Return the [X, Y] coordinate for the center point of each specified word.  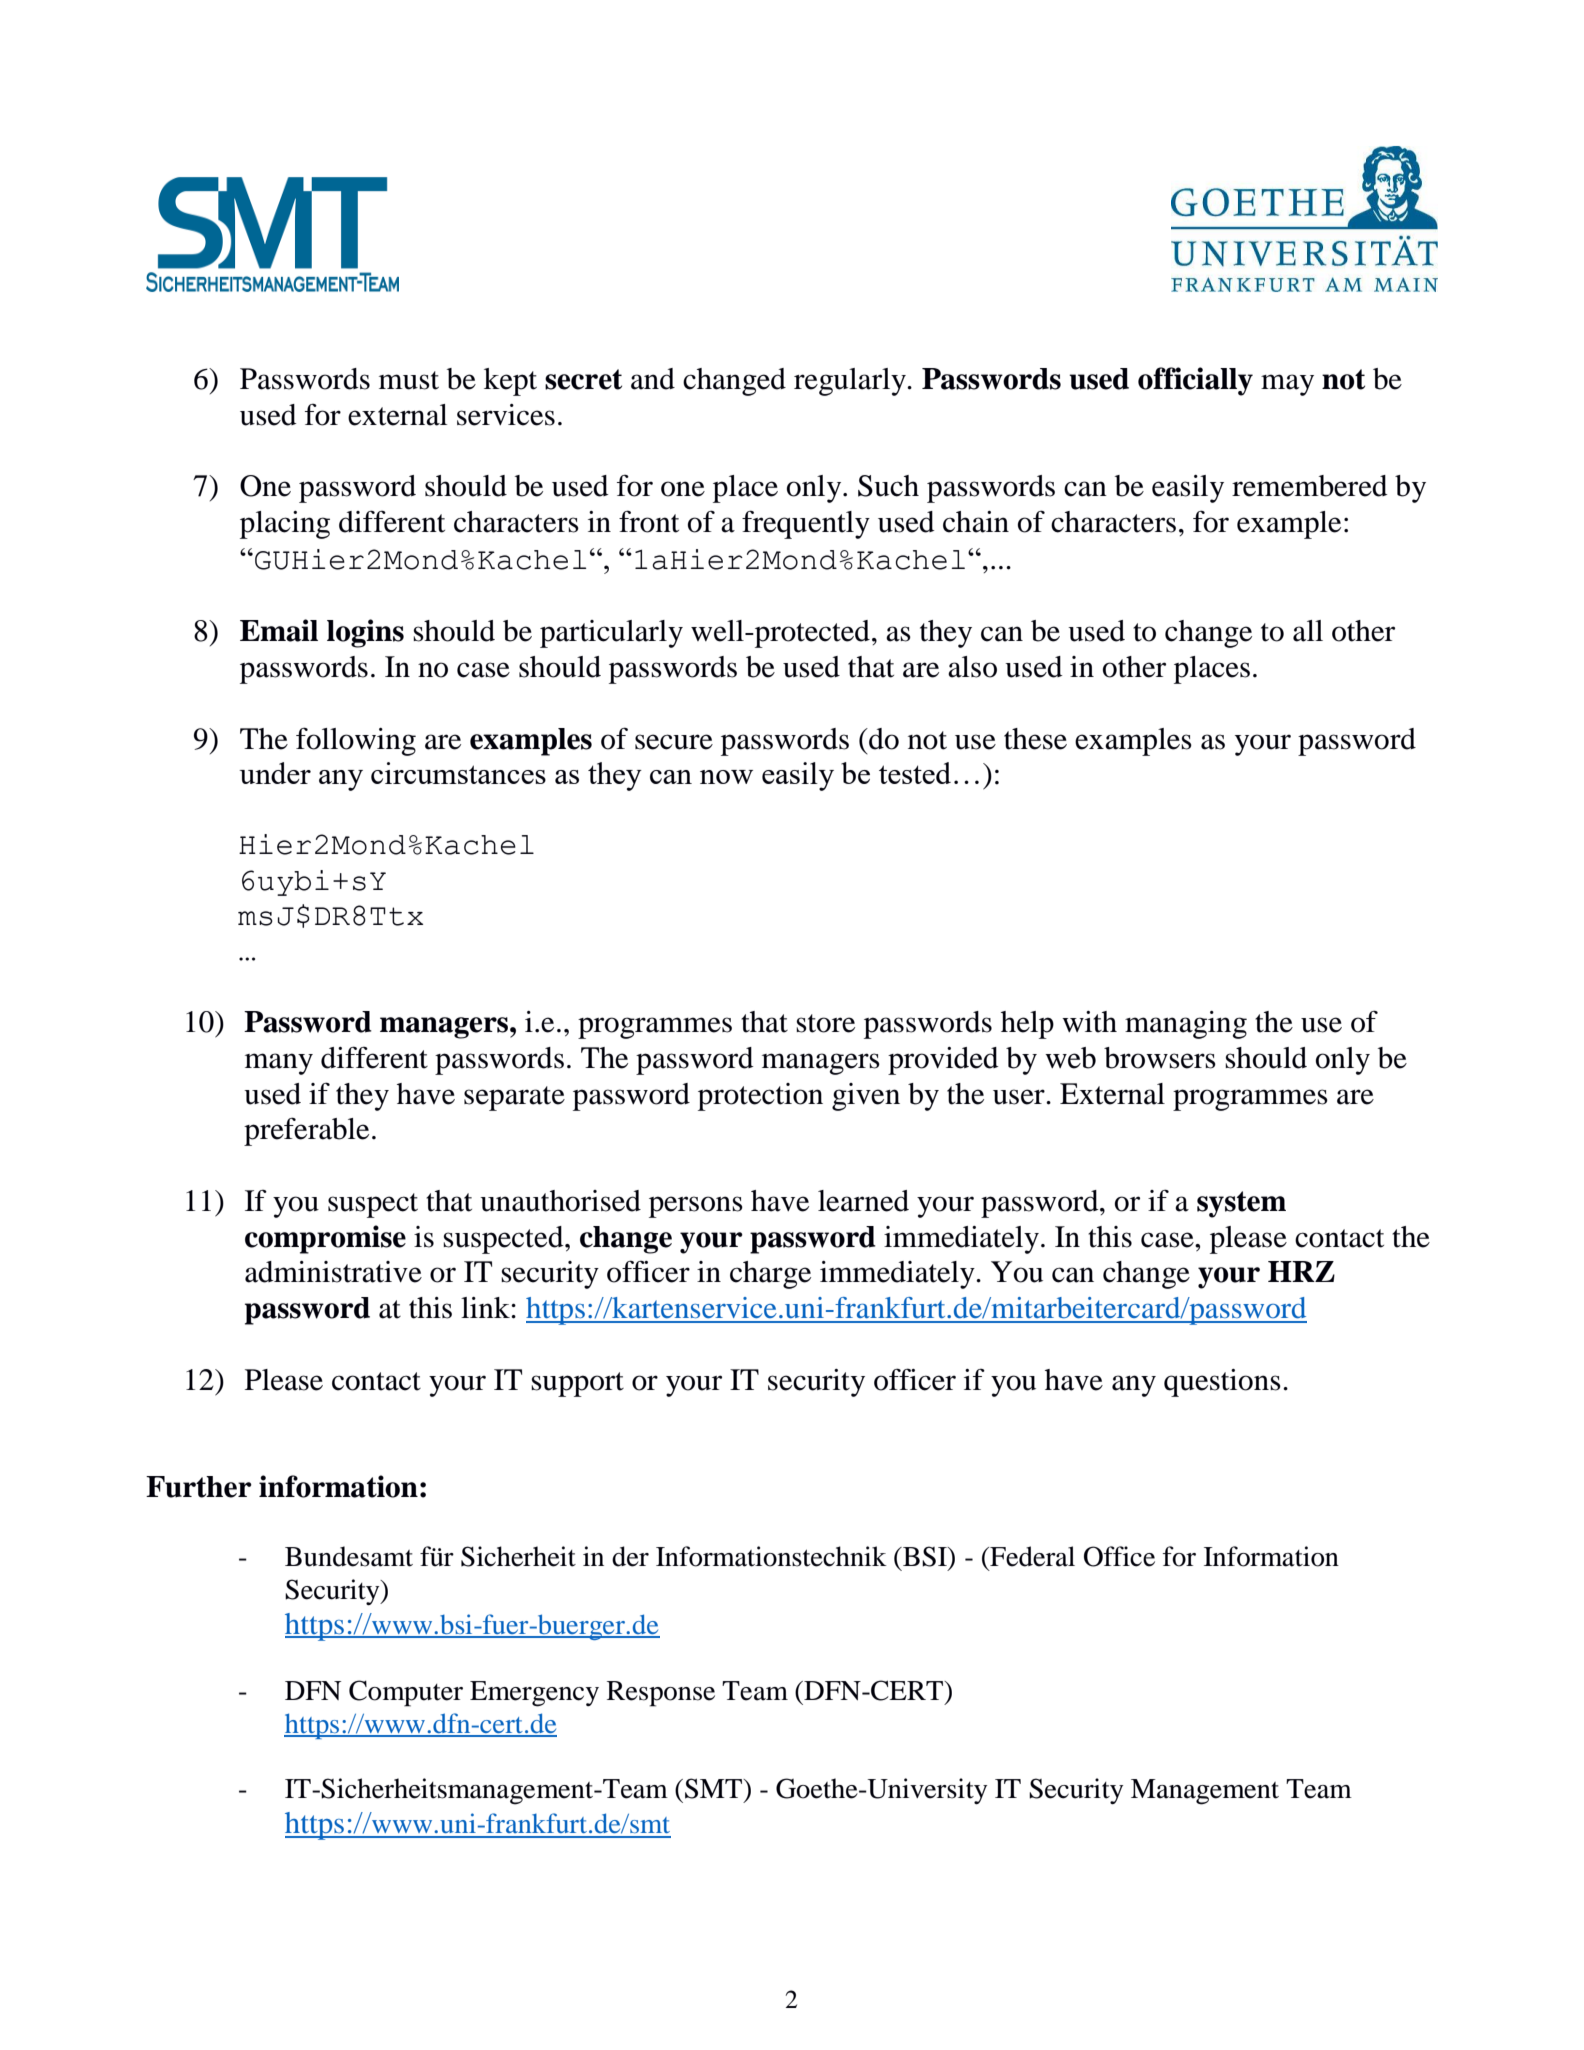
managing [1186, 1025]
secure [674, 742]
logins [365, 633]
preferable [306, 1131]
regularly [851, 382]
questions [1222, 1383]
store [825, 1023]
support [577, 1384]
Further [199, 1487]
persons [696, 1207]
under [275, 773]
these [1035, 739]
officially [1195, 381]
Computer [406, 1693]
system [1241, 1204]
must [409, 380]
